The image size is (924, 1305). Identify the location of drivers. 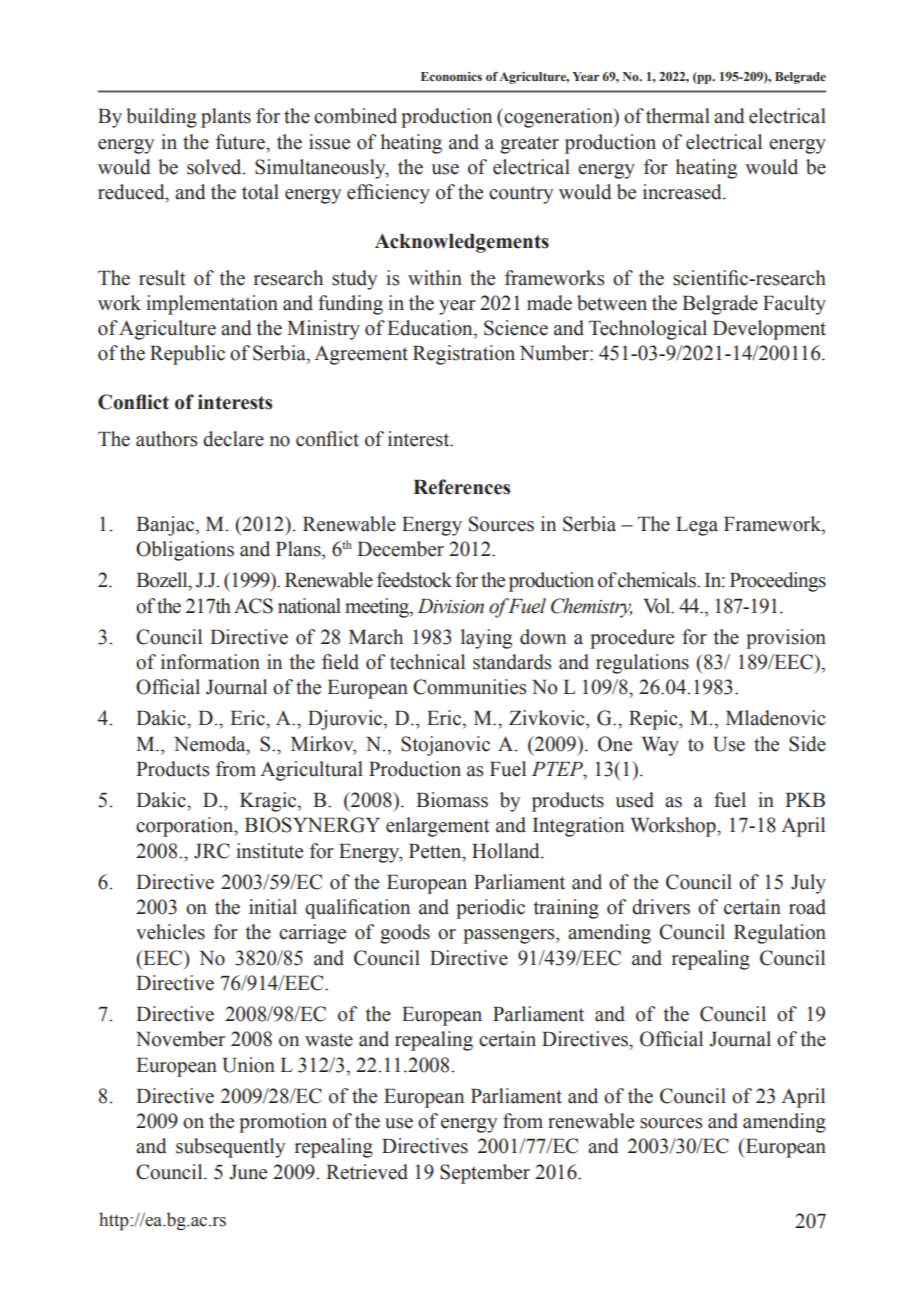
(661, 907).
